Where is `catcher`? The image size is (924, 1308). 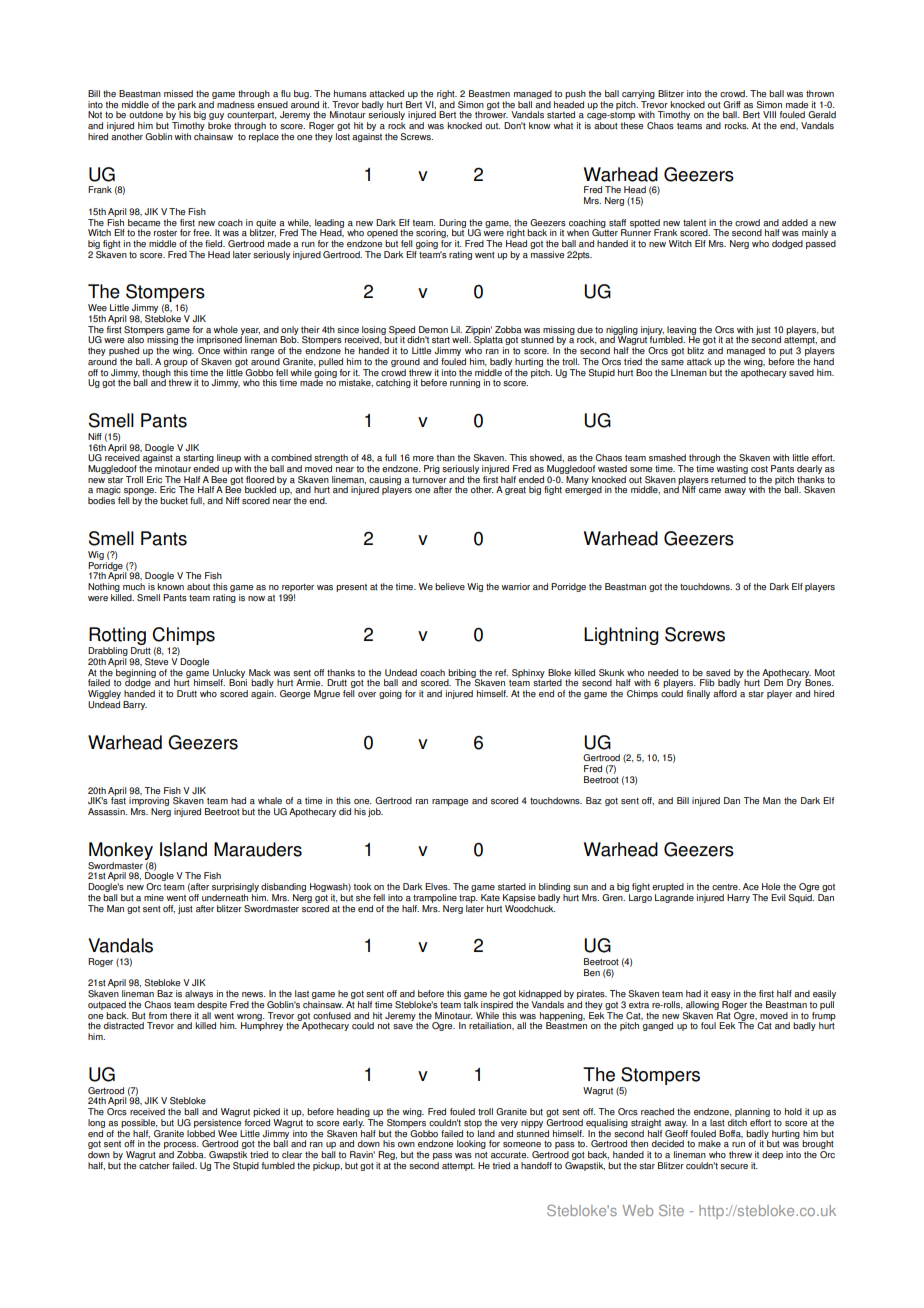 catcher is located at coordinates (154, 1165).
